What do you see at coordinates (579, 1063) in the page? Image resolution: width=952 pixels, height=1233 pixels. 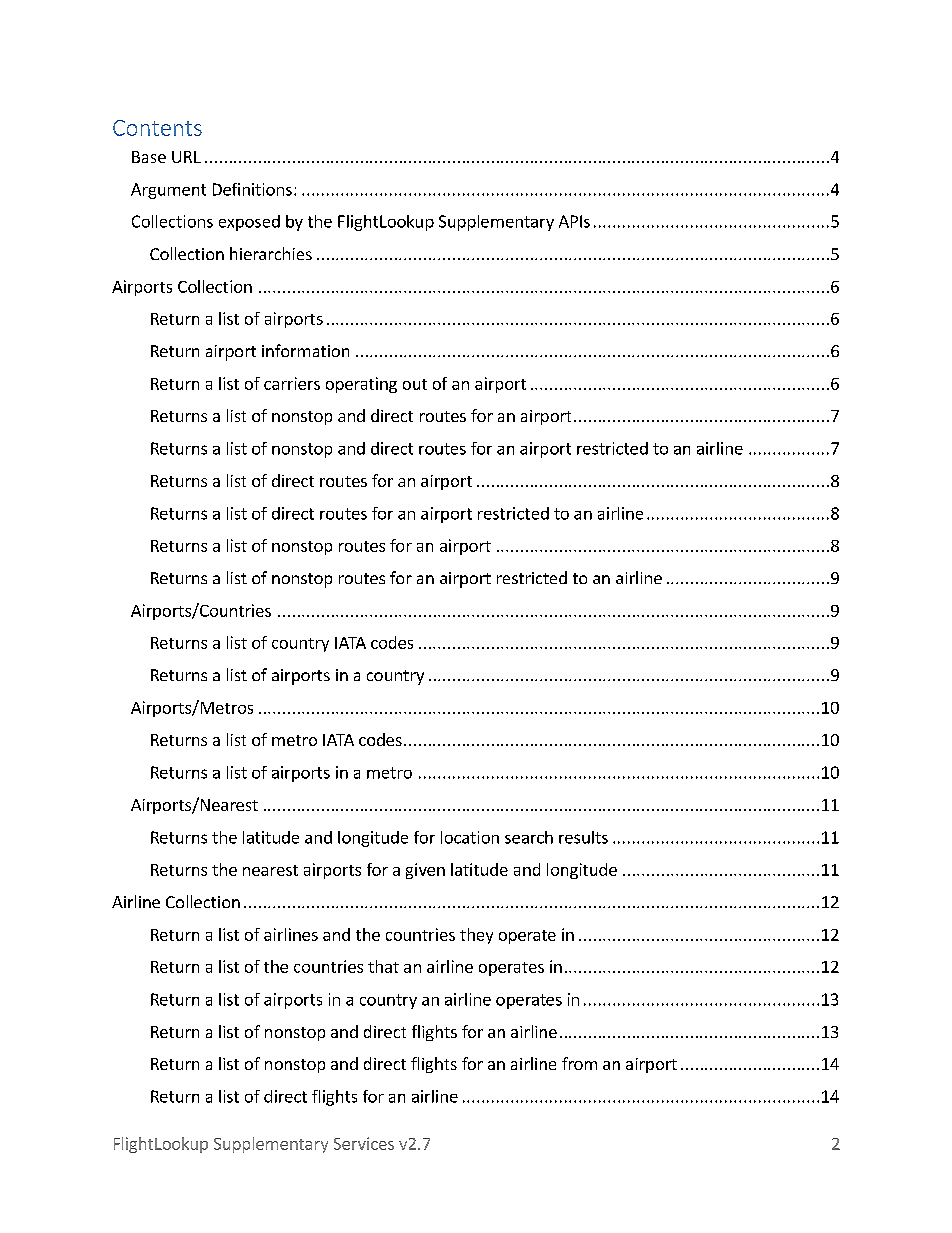 I see `from` at bounding box center [579, 1063].
